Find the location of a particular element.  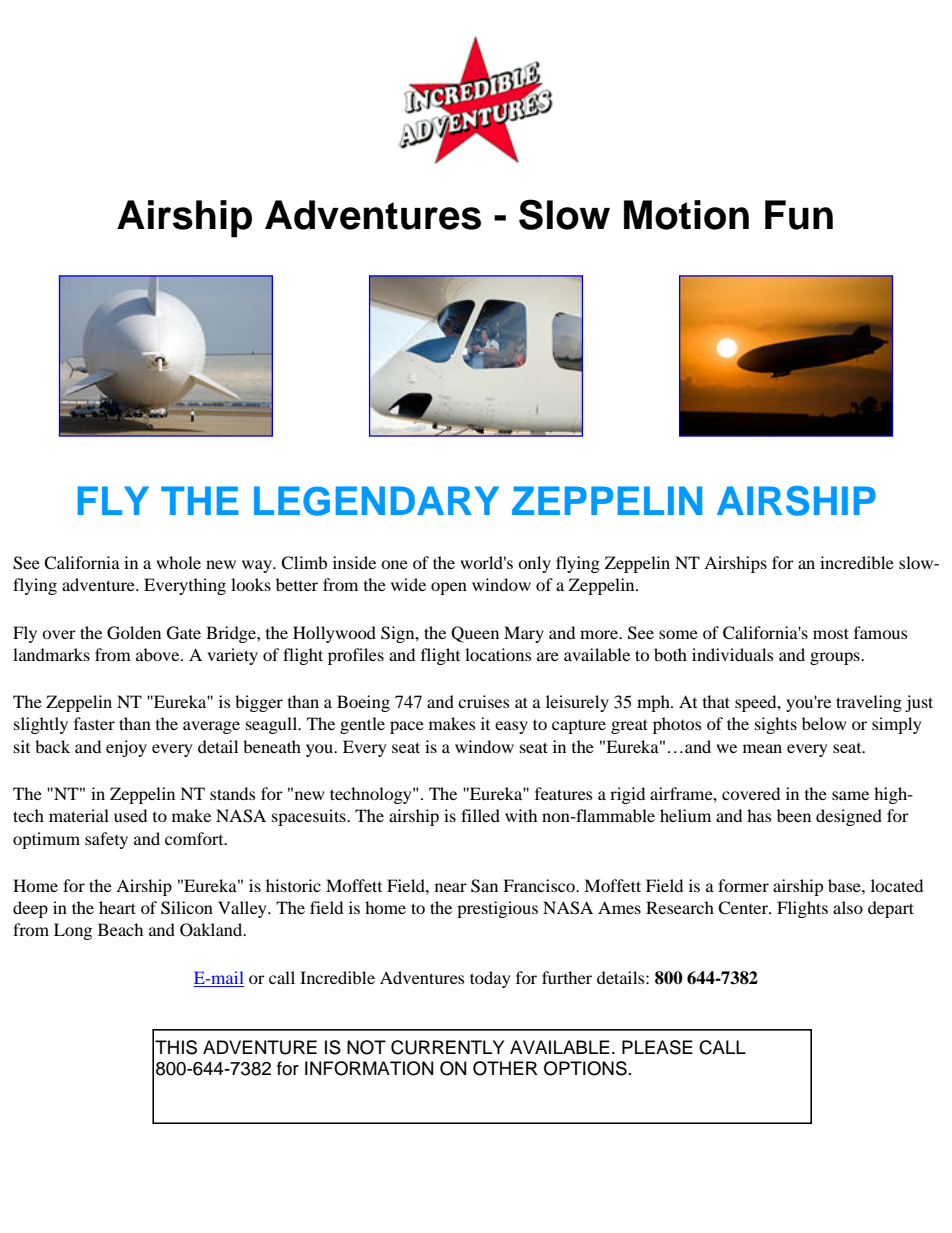

cruises is located at coordinates (483, 701).
